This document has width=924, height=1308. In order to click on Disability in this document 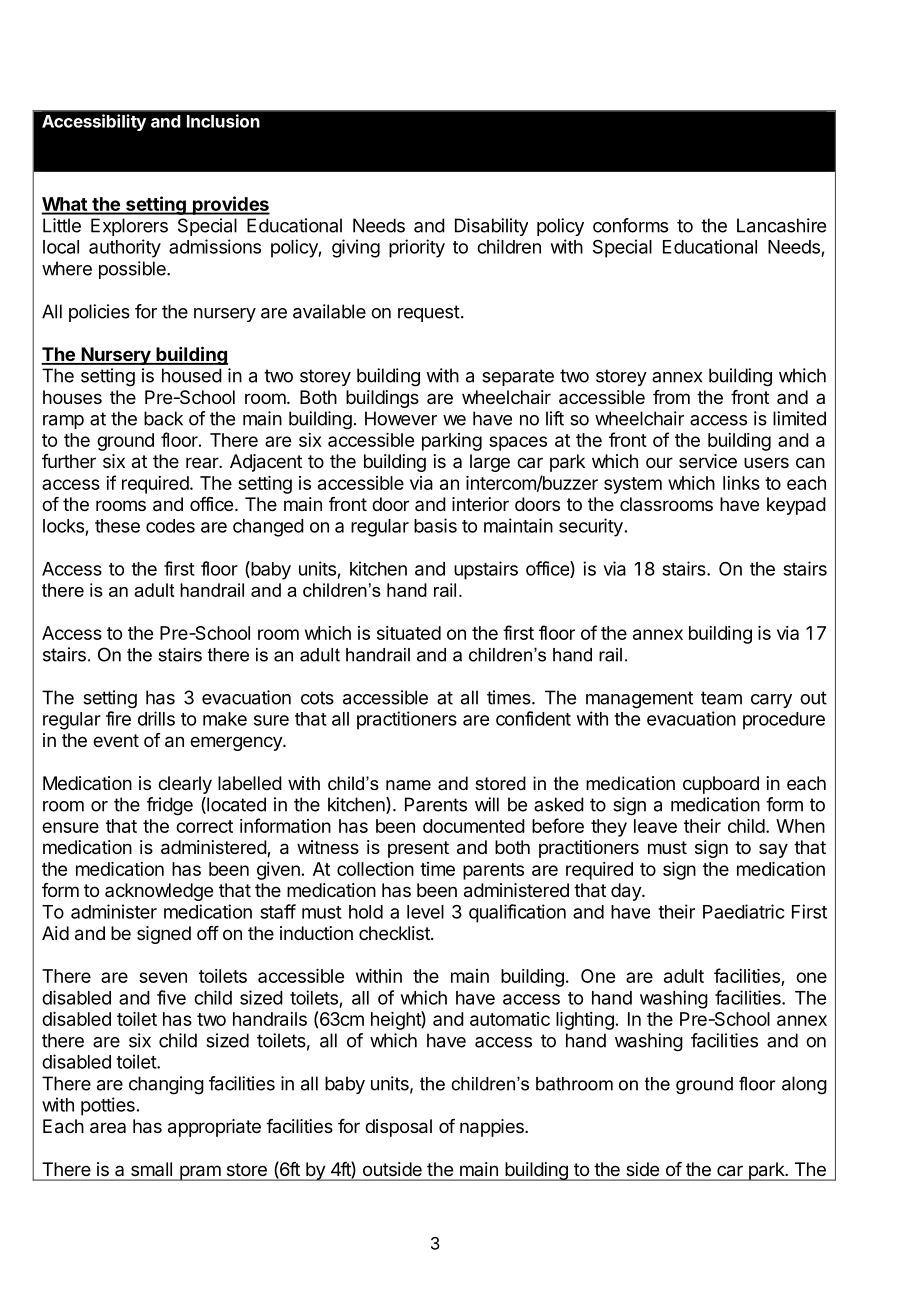, I will do `click(491, 227)`.
